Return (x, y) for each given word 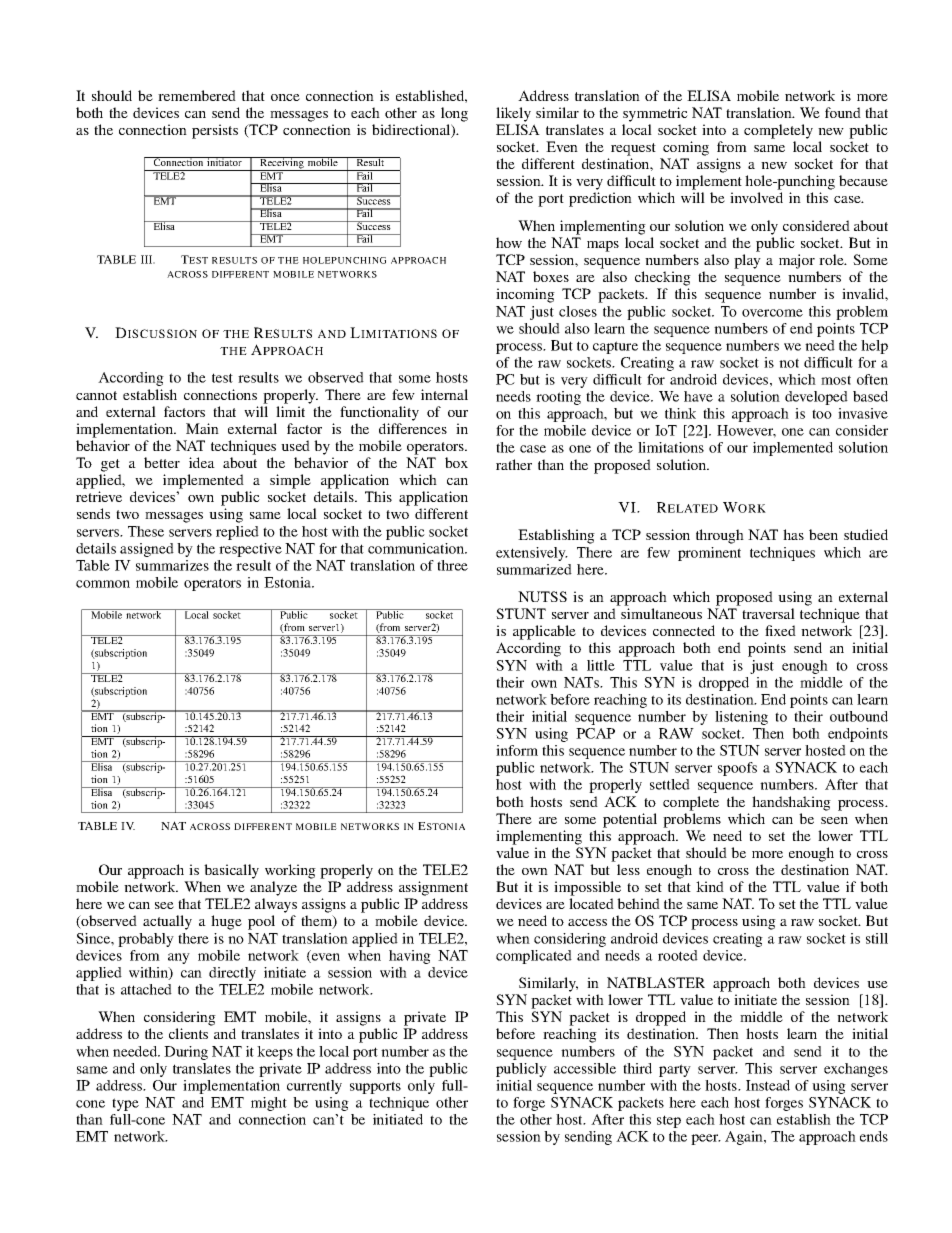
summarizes (172, 565)
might (269, 1104)
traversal (768, 613)
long (454, 114)
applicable (544, 632)
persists (215, 131)
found (843, 112)
